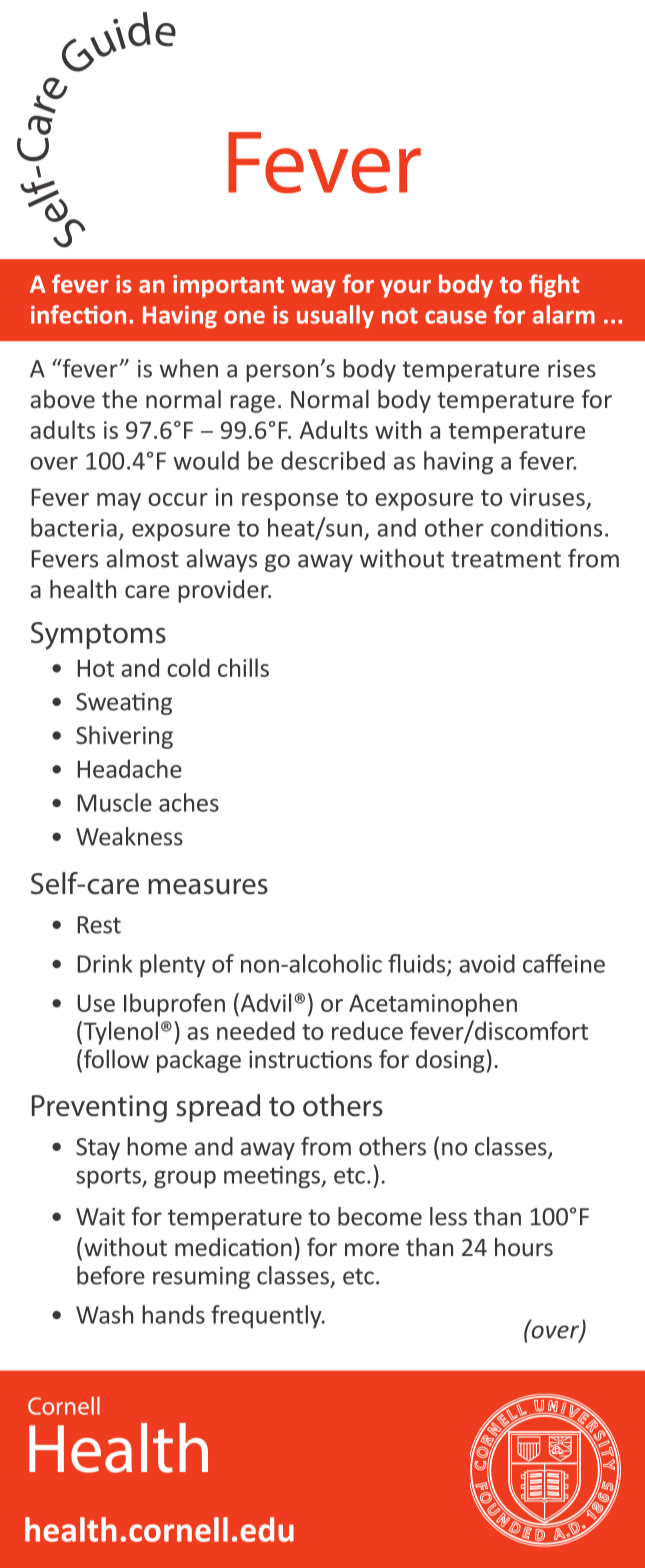 The image size is (645, 1568). Describe the element at coordinates (267, 1317) in the screenshot. I see `frequently` at that location.
